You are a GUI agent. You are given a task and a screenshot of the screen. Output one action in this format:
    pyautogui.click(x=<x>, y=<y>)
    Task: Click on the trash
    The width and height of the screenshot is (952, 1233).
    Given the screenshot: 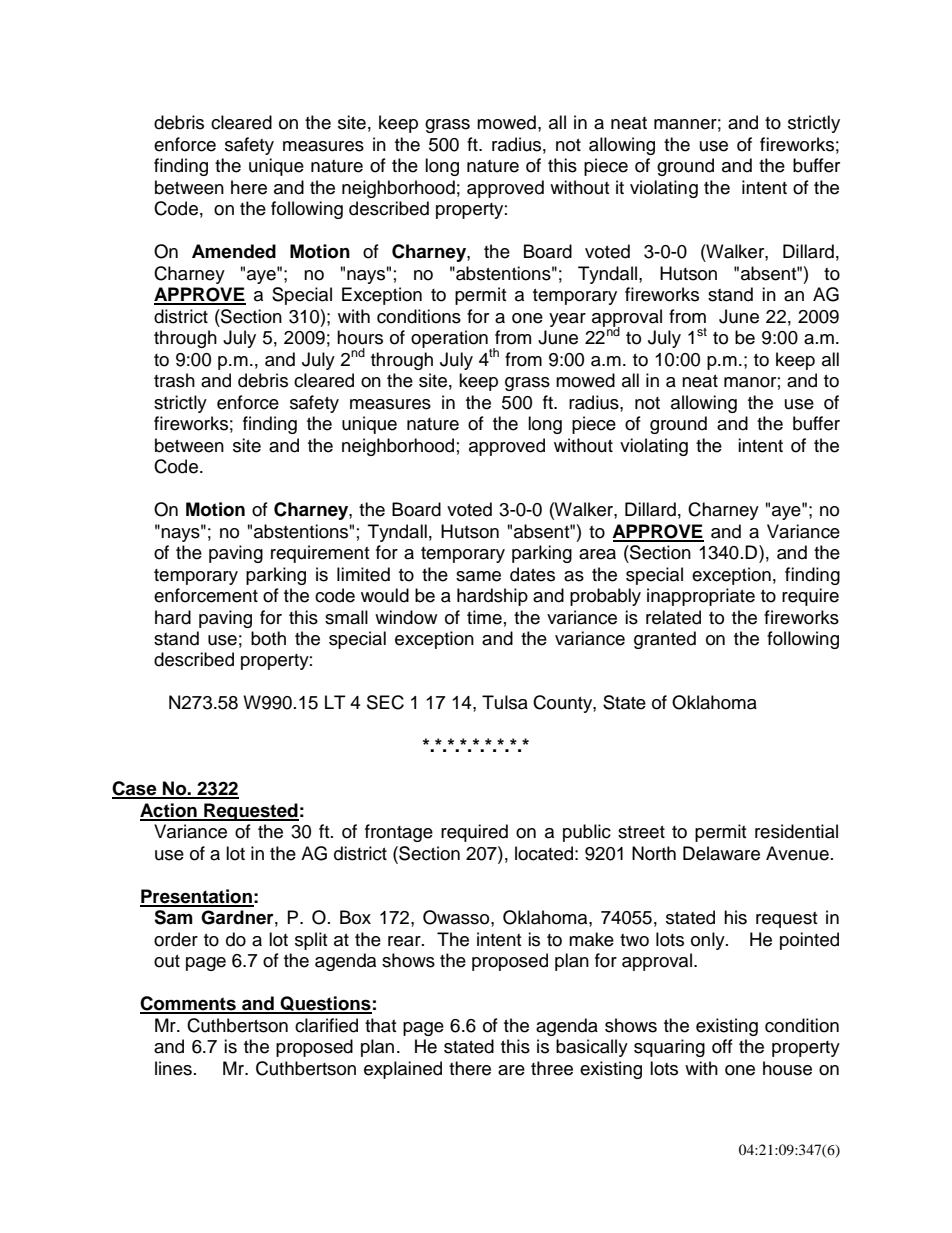 What is the action you would take?
    pyautogui.click(x=174, y=380)
